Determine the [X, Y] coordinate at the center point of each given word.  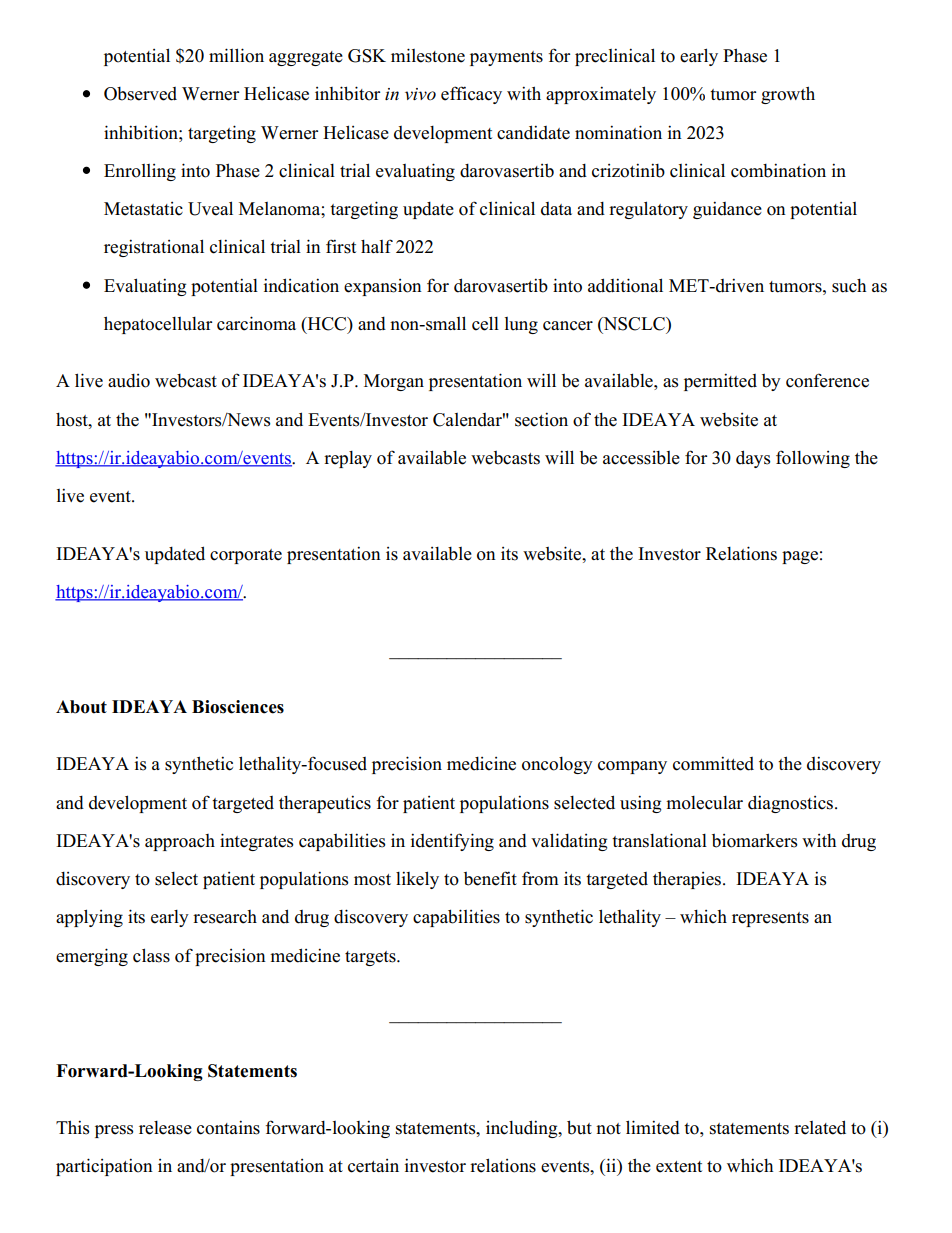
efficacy [471, 95]
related [820, 1127]
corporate [246, 556]
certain [373, 1166]
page [800, 557]
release [165, 1128]
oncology [557, 765]
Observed [140, 94]
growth [788, 95]
